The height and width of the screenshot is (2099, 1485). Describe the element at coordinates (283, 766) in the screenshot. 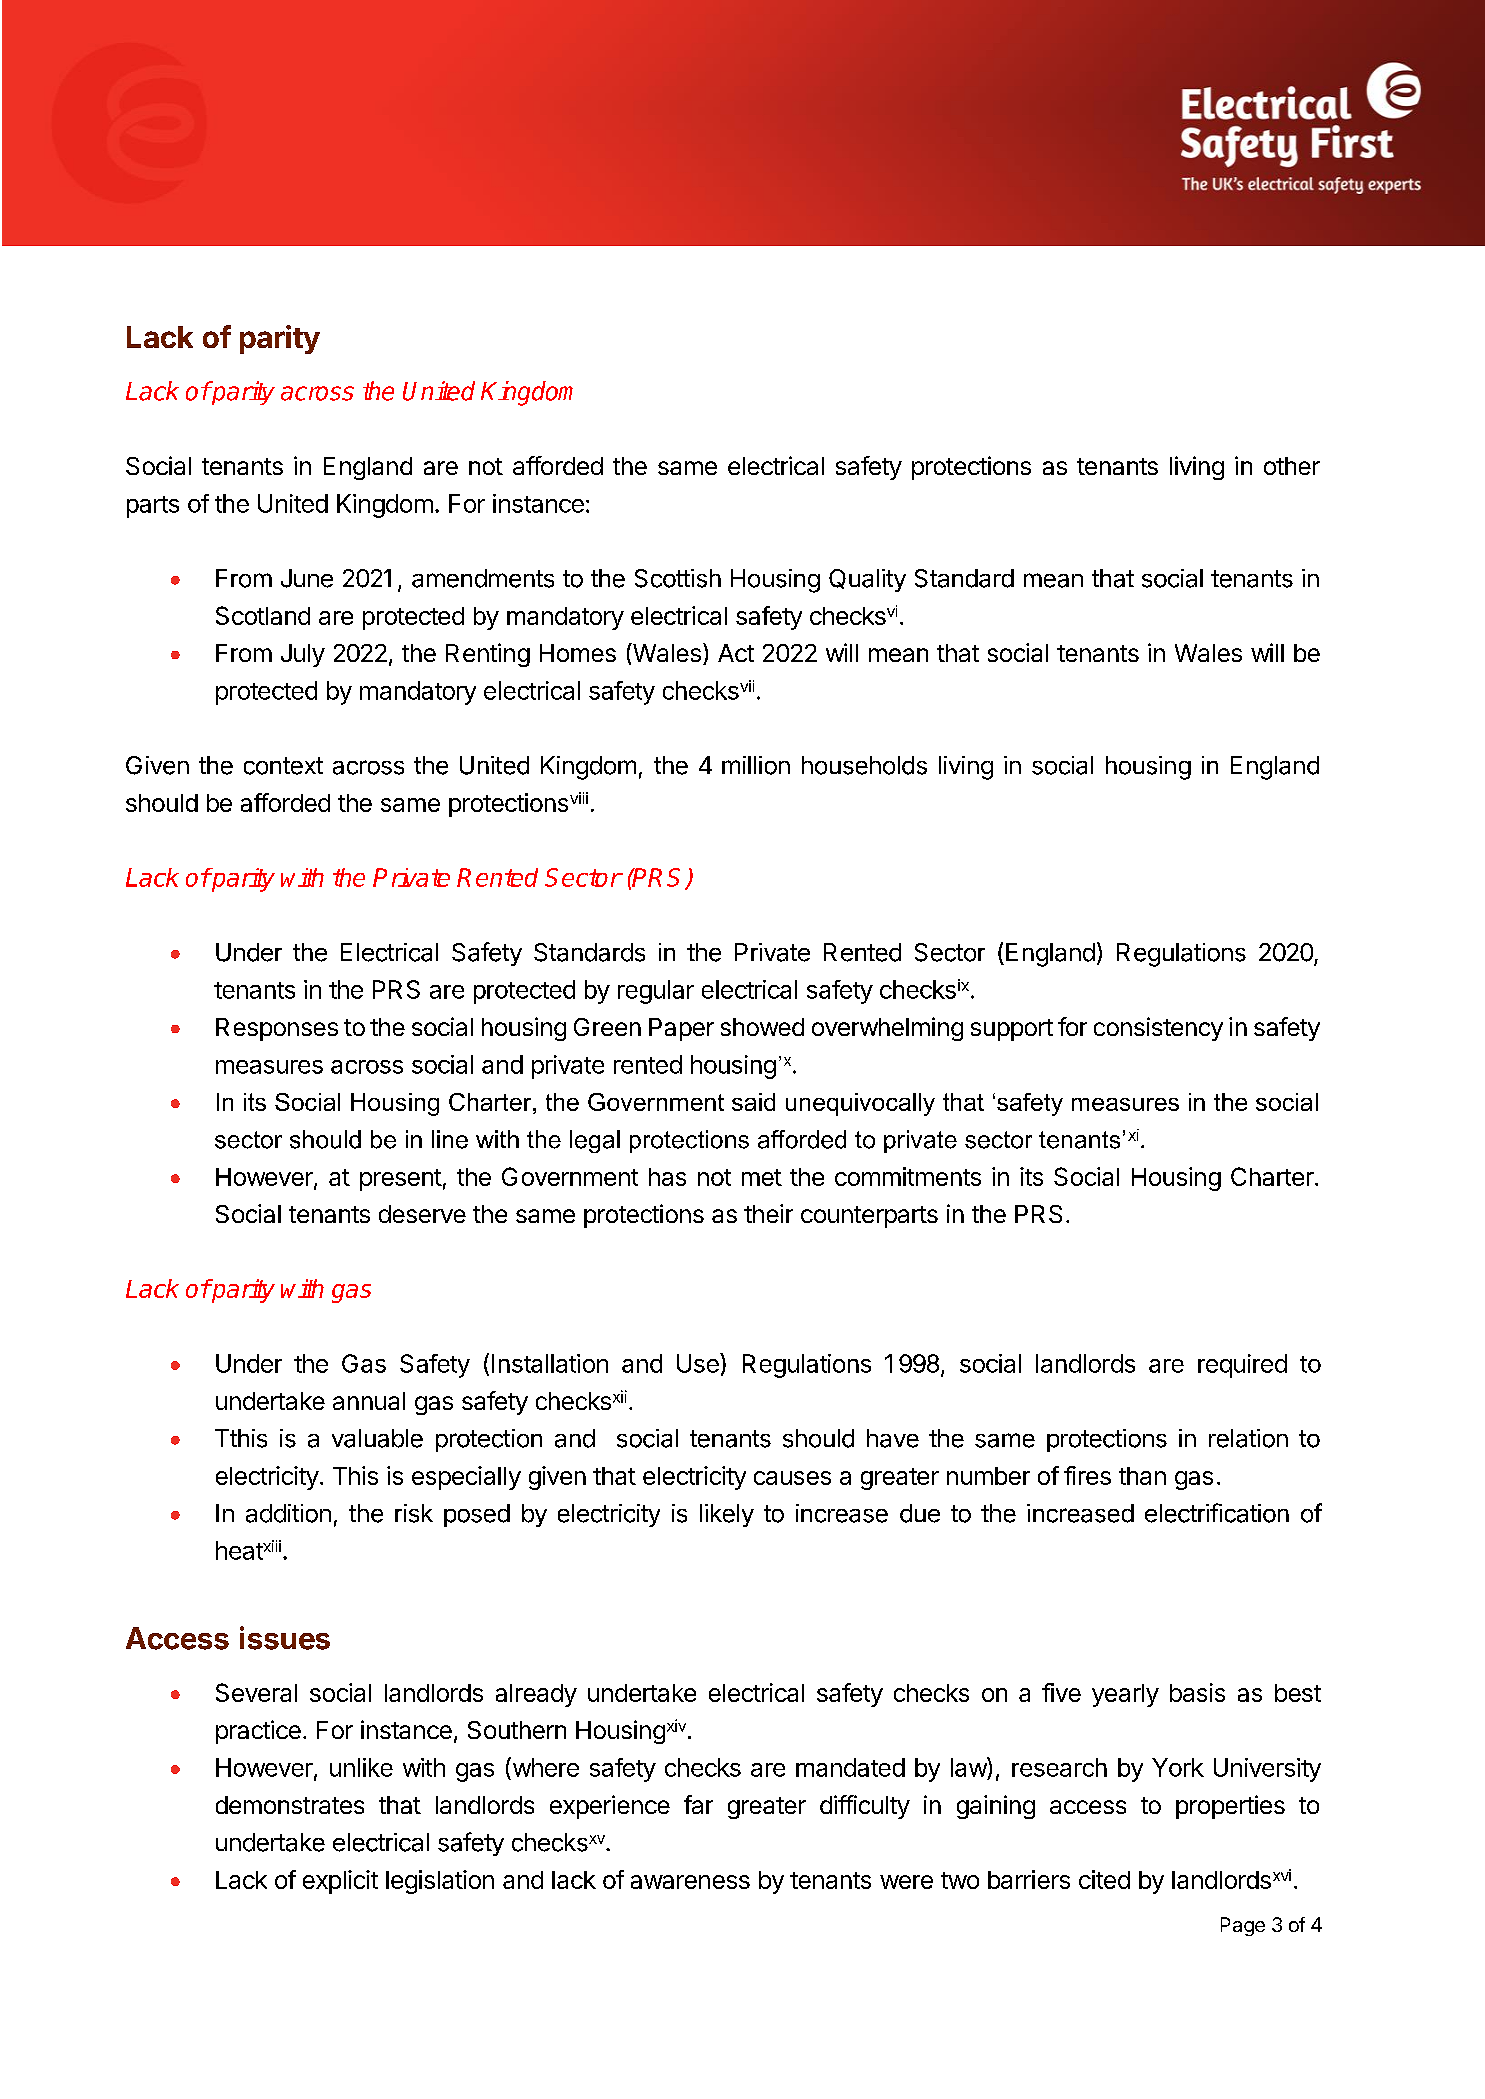

I see `context` at that location.
